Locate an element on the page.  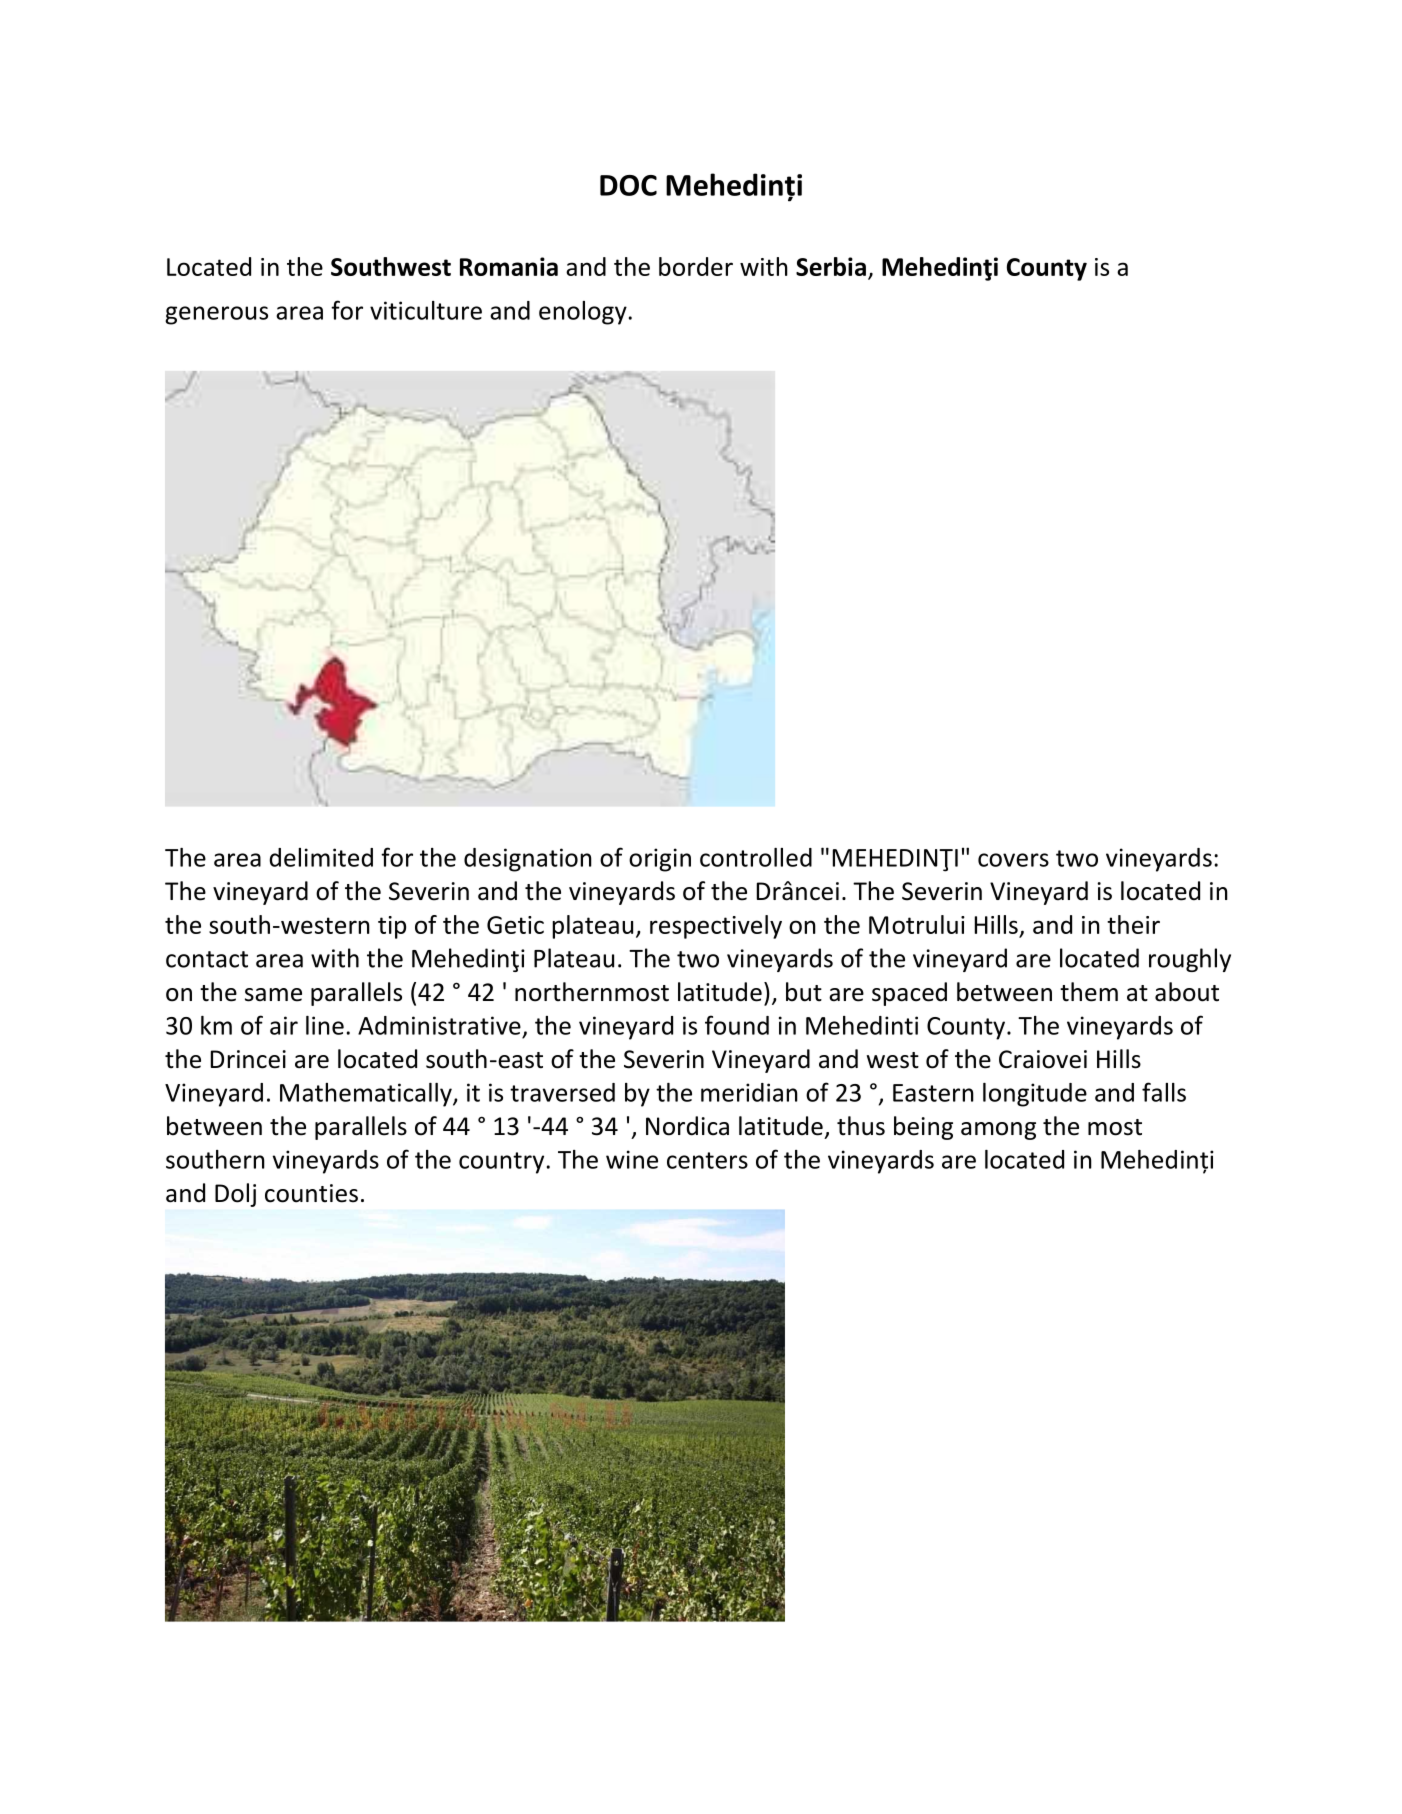
among is located at coordinates (998, 1131).
